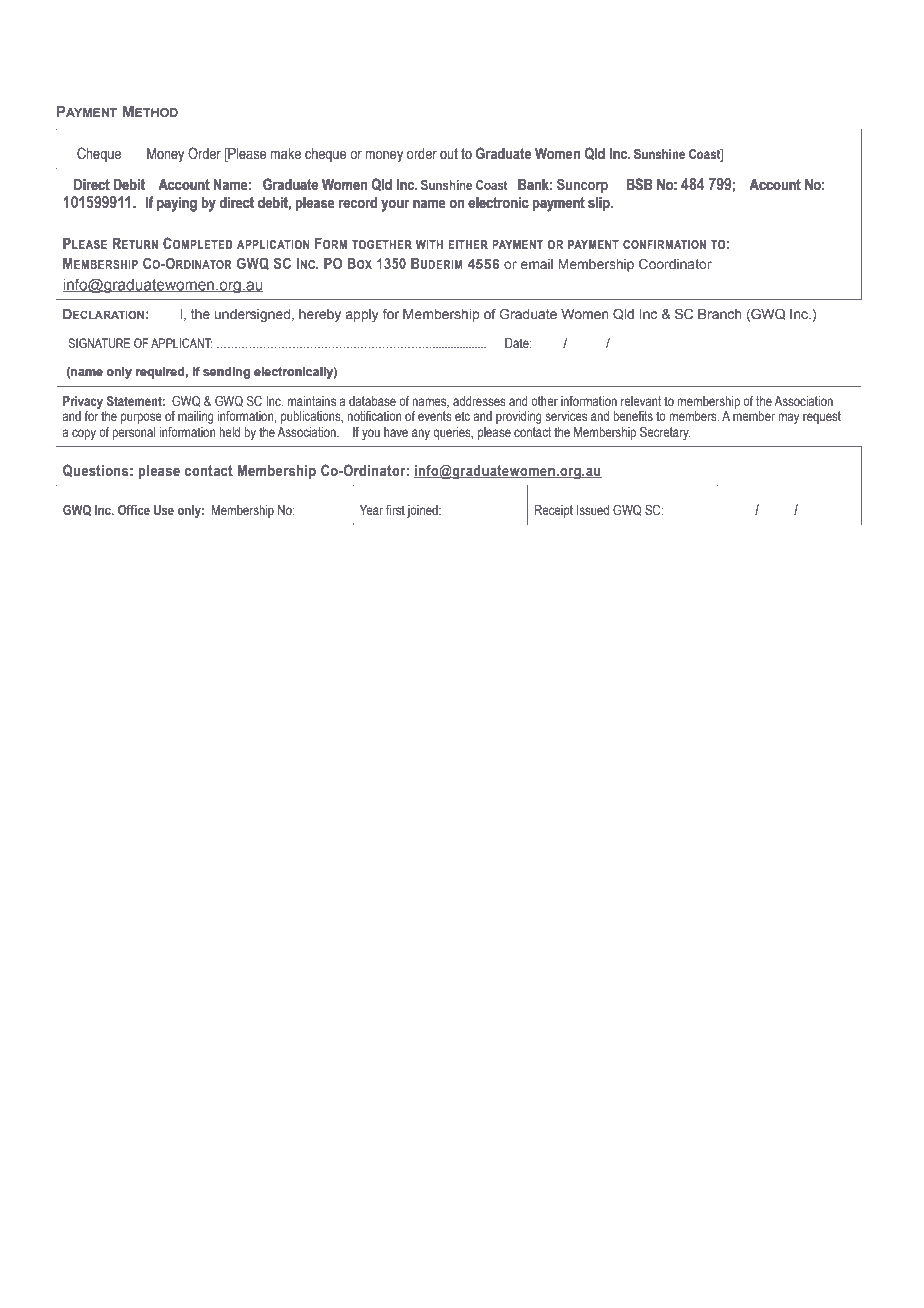 Image resolution: width=924 pixels, height=1308 pixels. I want to click on Use, so click(164, 510).
